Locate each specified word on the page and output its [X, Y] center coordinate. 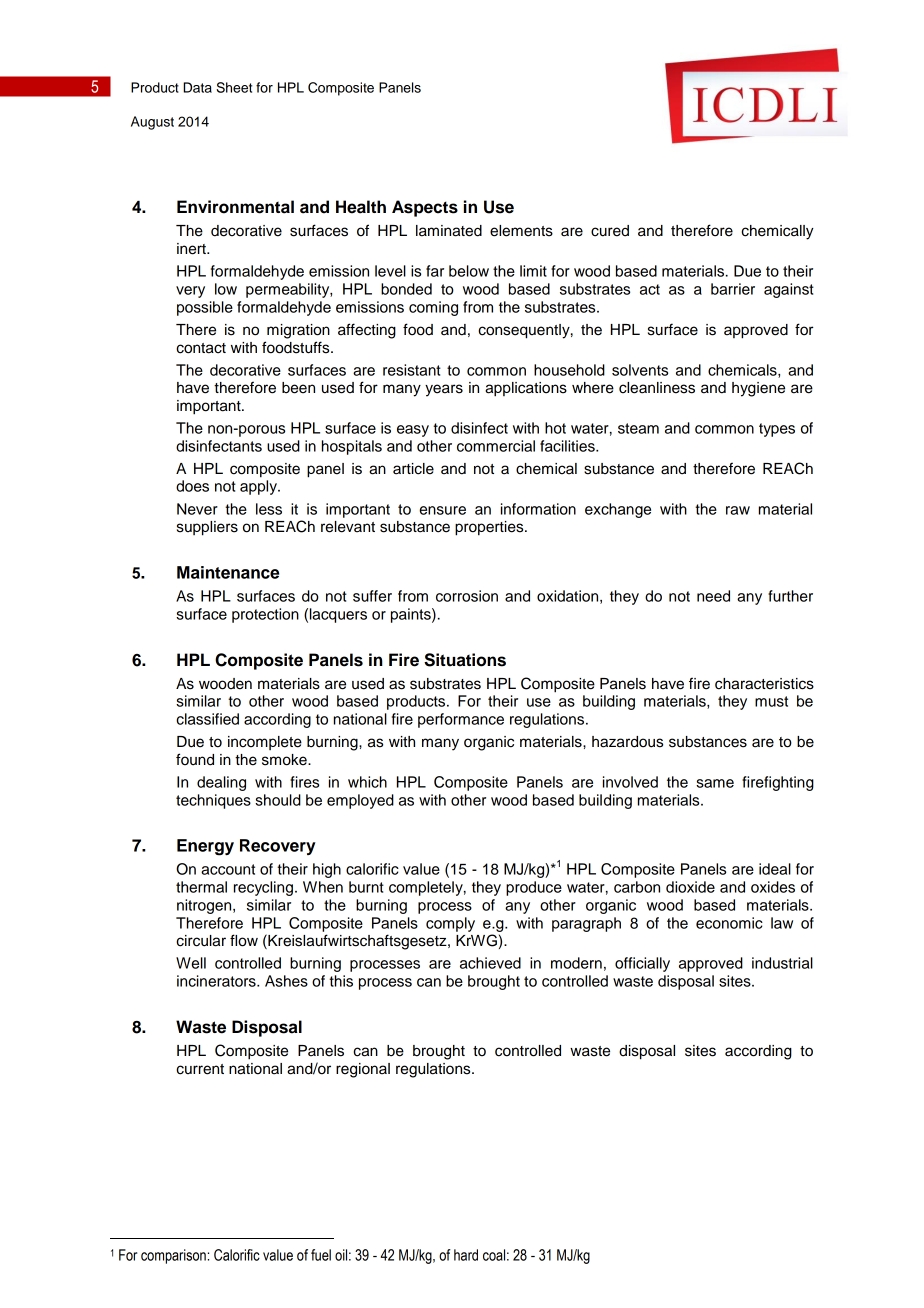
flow [244, 940]
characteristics [764, 684]
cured [610, 231]
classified [207, 719]
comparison [173, 1256]
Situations [465, 660]
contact [201, 348]
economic [729, 923]
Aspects [425, 208]
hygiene [758, 389]
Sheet [234, 87]
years [444, 390]
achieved [490, 963]
